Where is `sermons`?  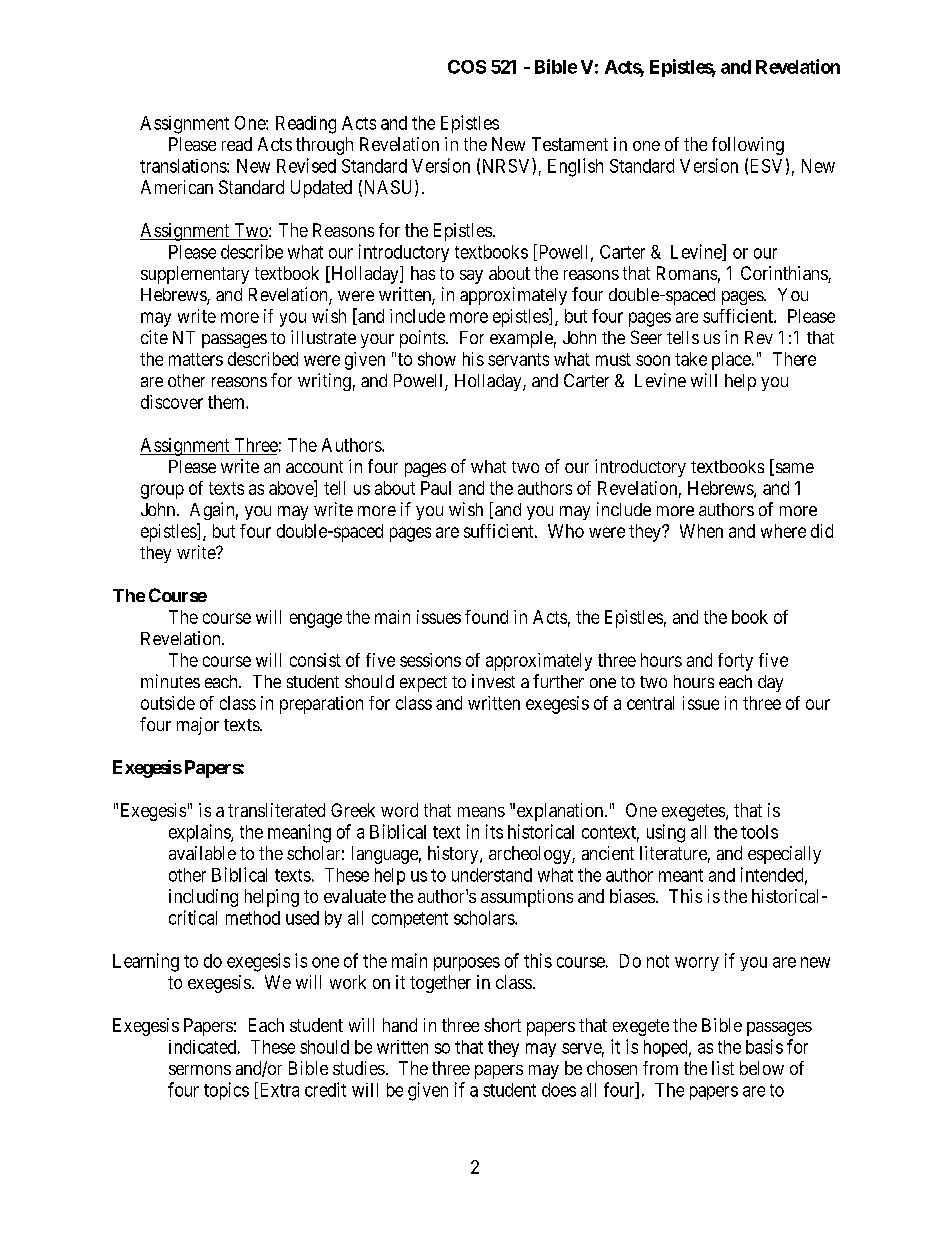 sermons is located at coordinates (200, 1070).
